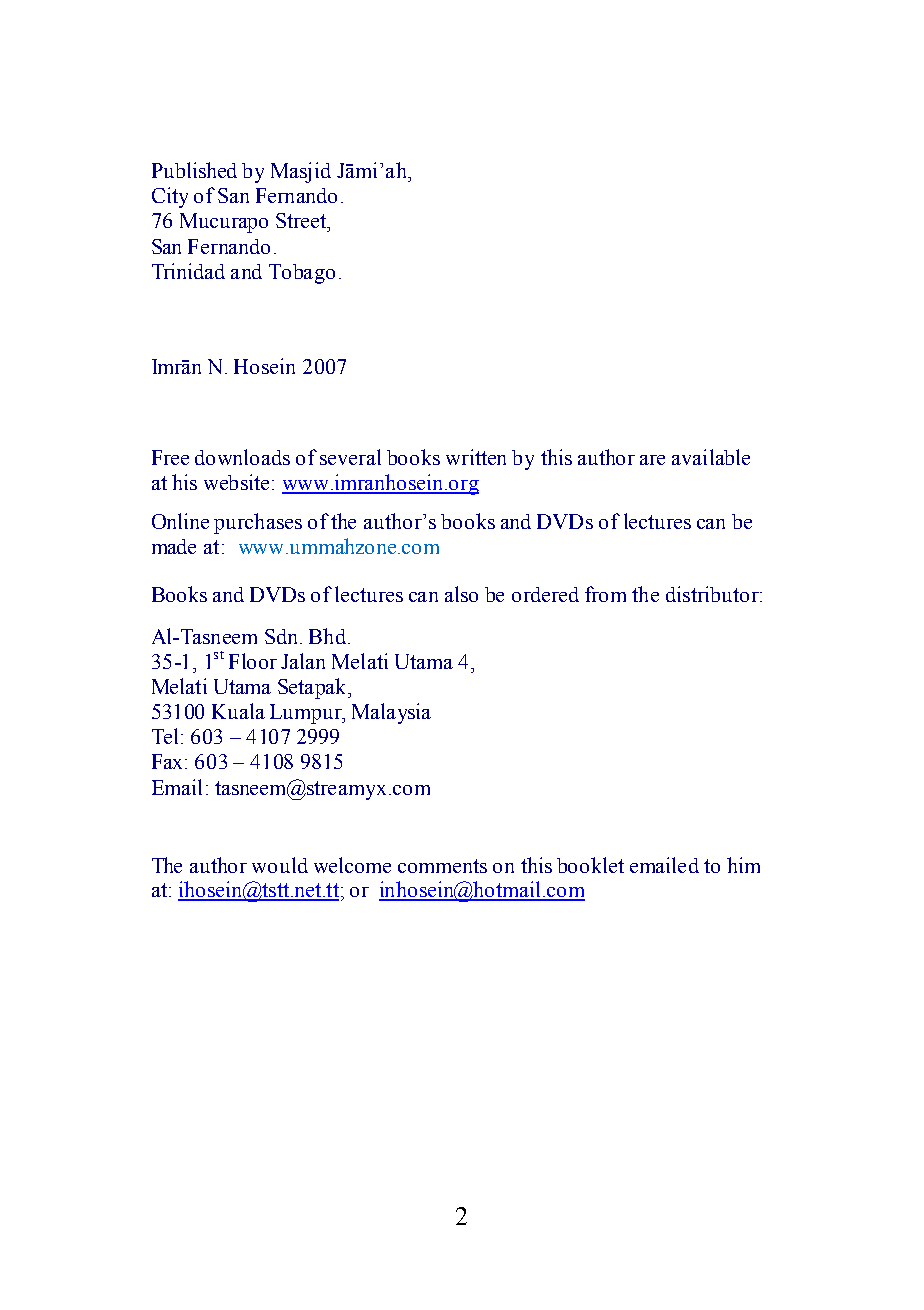 Image resolution: width=924 pixels, height=1310 pixels. What do you see at coordinates (391, 713) in the page?
I see `Malaysia` at bounding box center [391, 713].
